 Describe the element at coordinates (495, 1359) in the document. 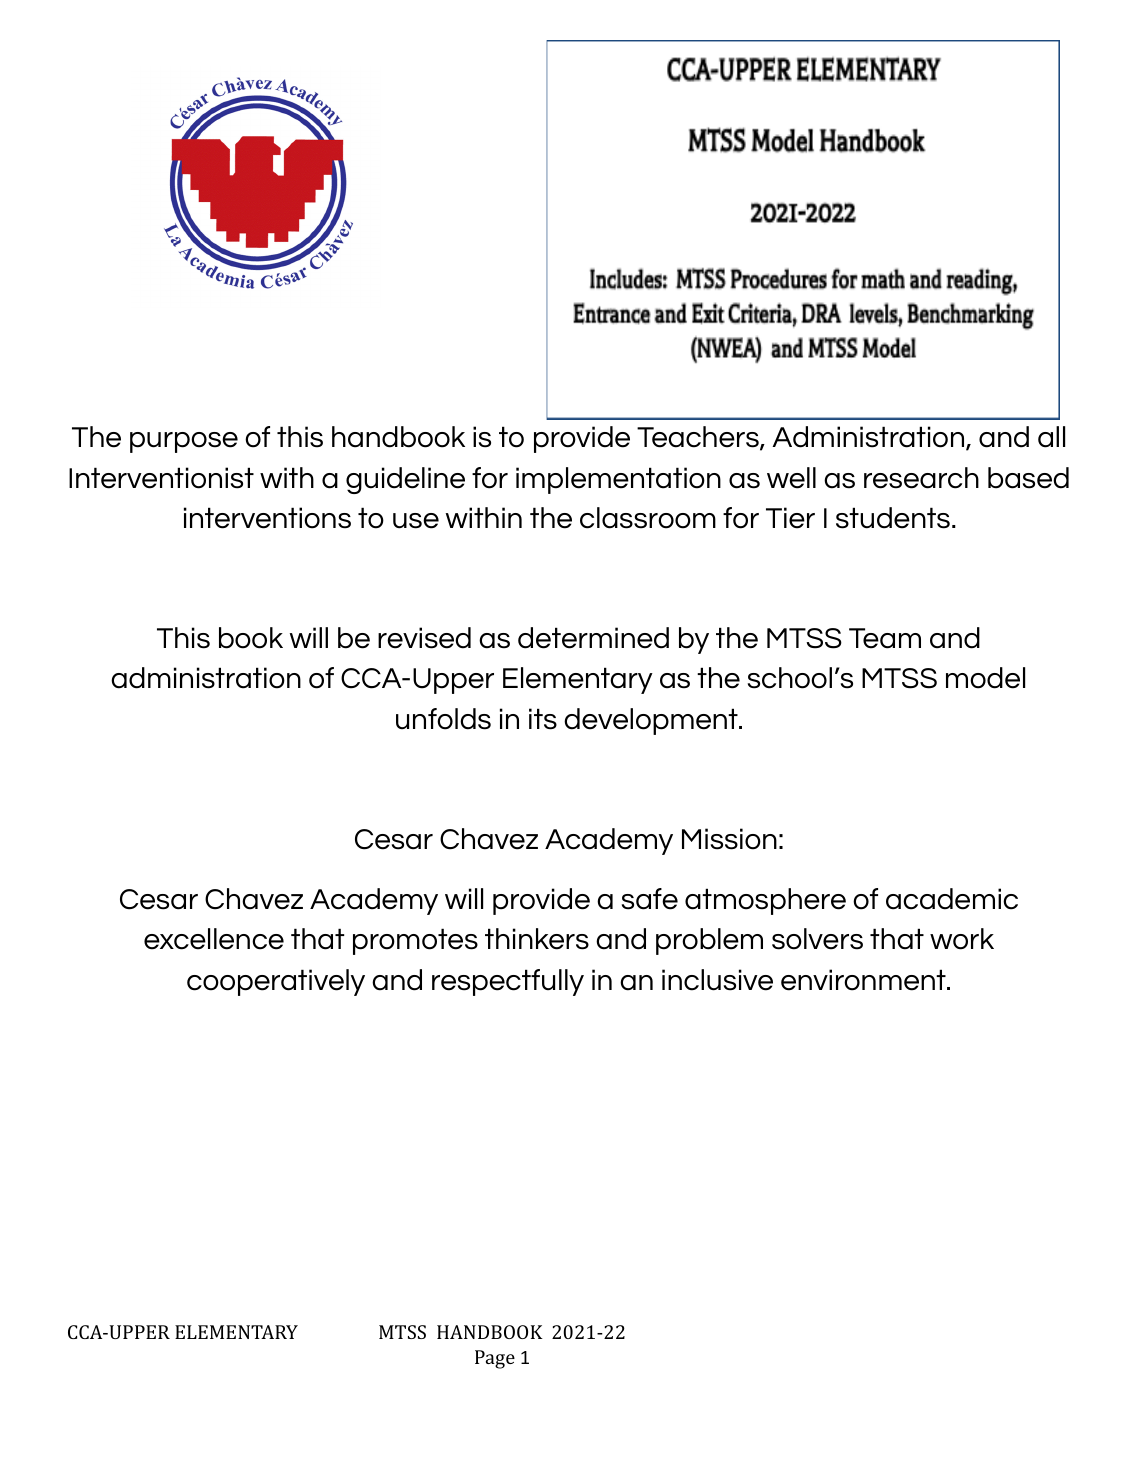

I see `Page` at that location.
